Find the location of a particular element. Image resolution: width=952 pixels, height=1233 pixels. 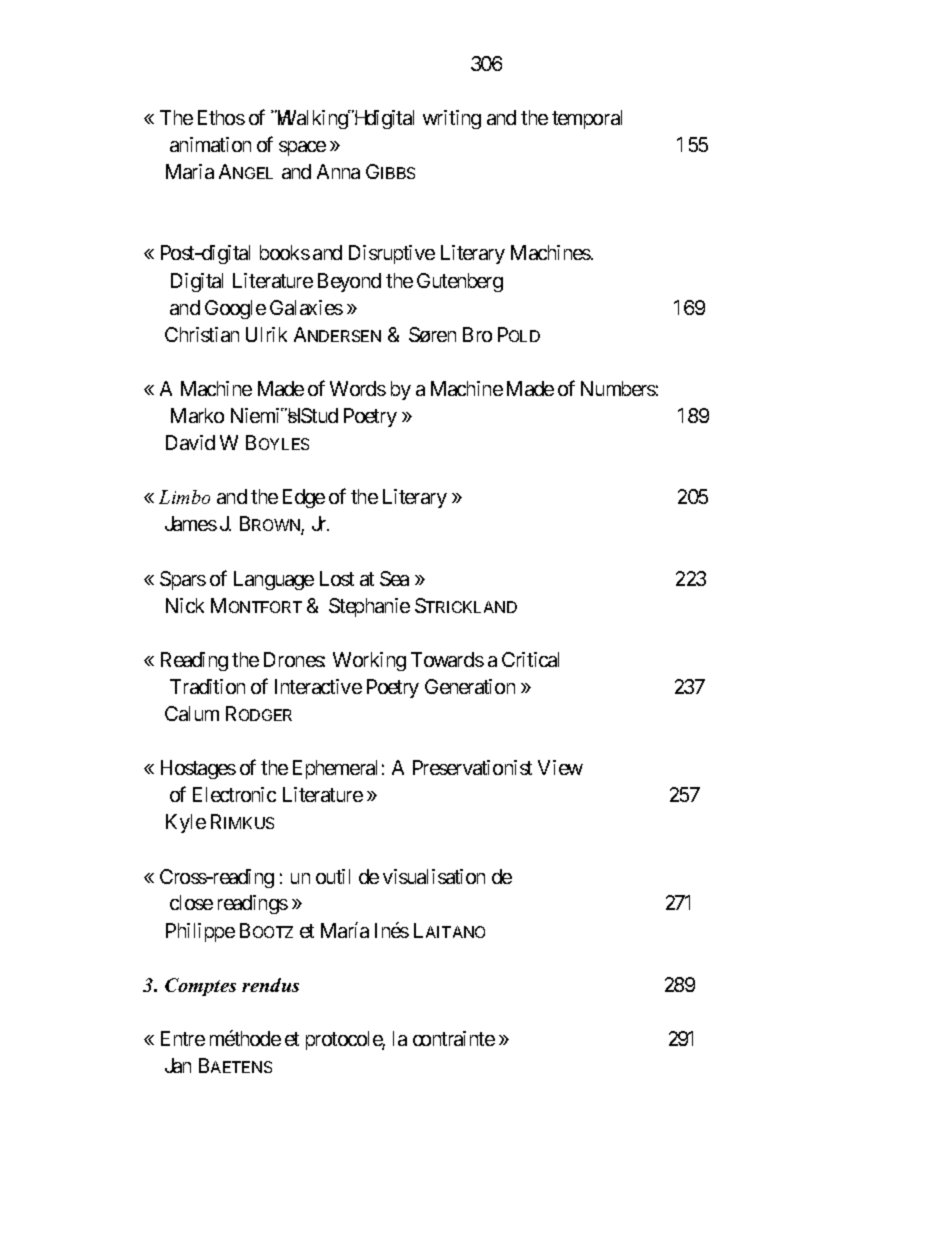

temporal is located at coordinates (587, 119).
